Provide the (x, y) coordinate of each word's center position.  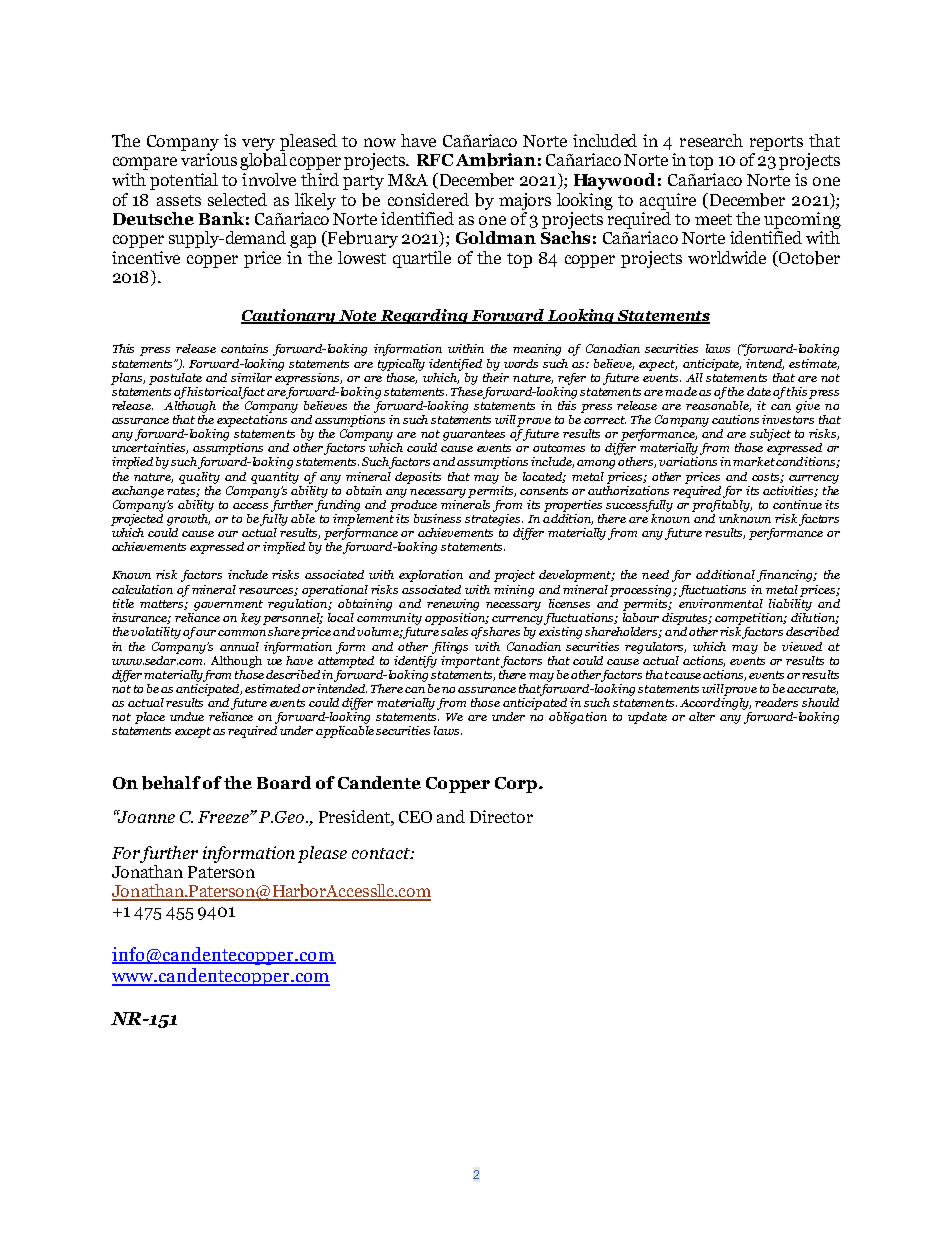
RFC (435, 160)
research (711, 140)
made (681, 391)
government (228, 605)
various (209, 159)
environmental (721, 602)
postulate (175, 379)
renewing (453, 605)
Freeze (224, 817)
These (467, 390)
